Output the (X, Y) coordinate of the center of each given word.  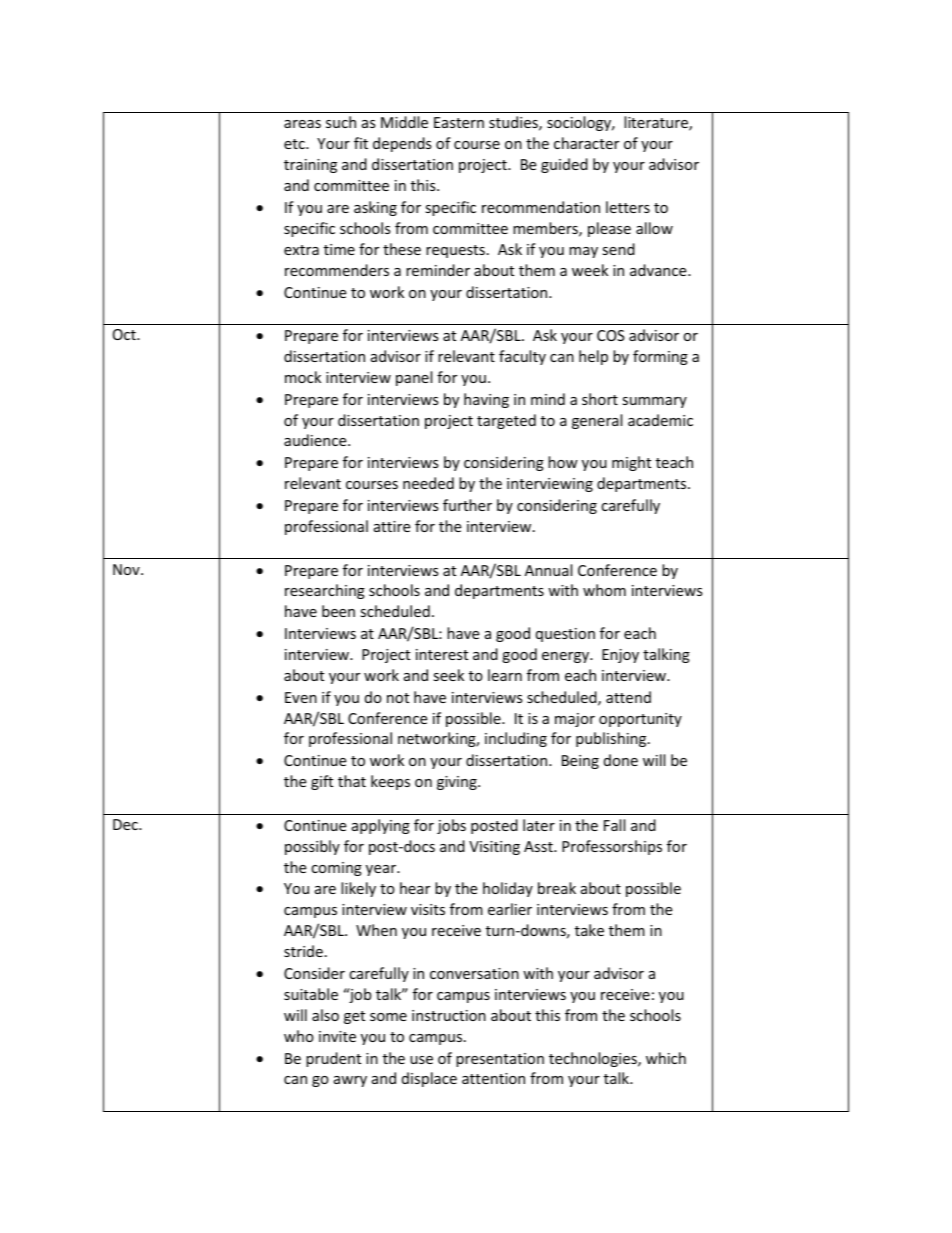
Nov (127, 569)
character (586, 143)
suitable (311, 994)
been (338, 611)
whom (604, 590)
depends (402, 144)
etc (295, 144)
